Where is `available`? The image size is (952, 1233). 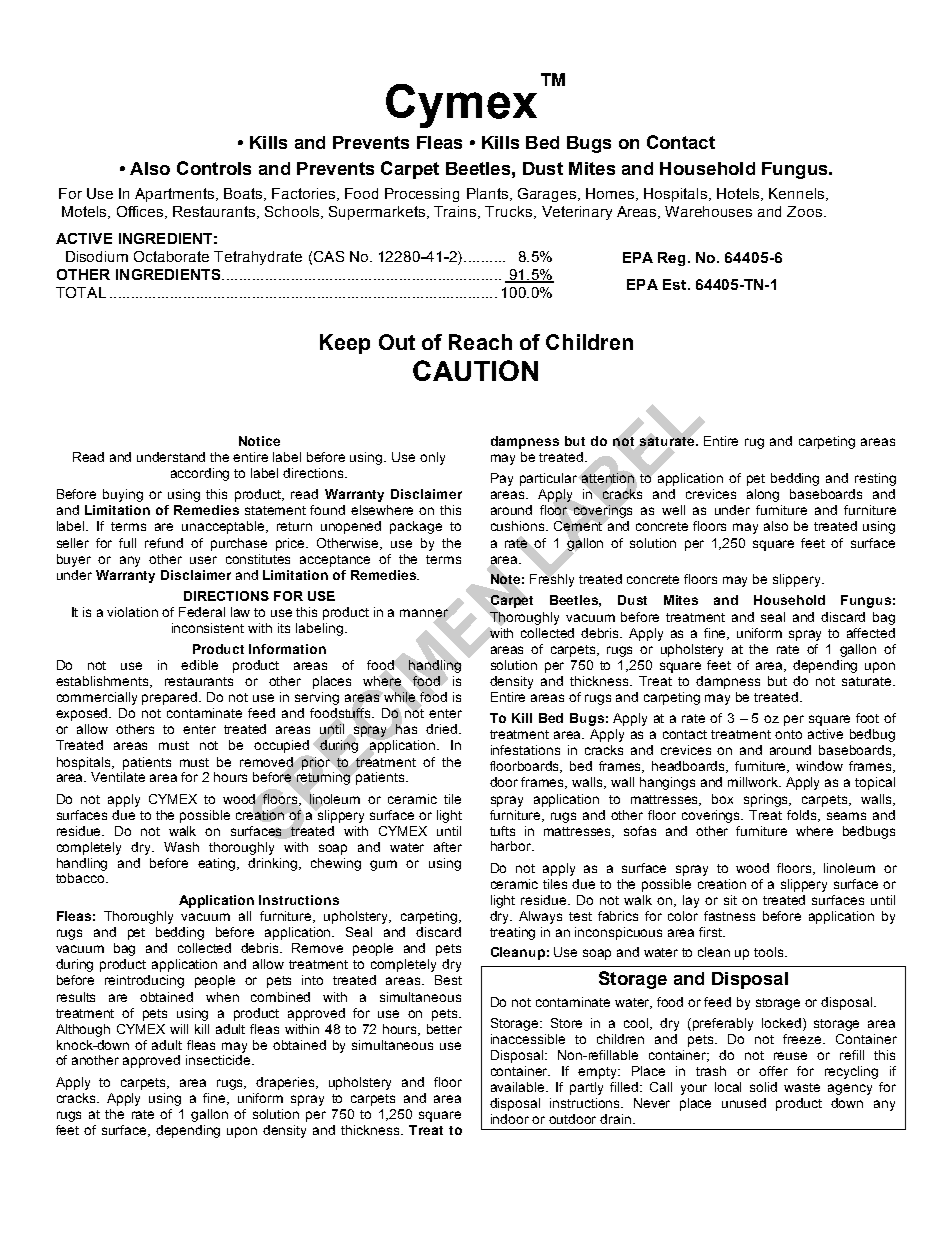
available is located at coordinates (519, 1087).
